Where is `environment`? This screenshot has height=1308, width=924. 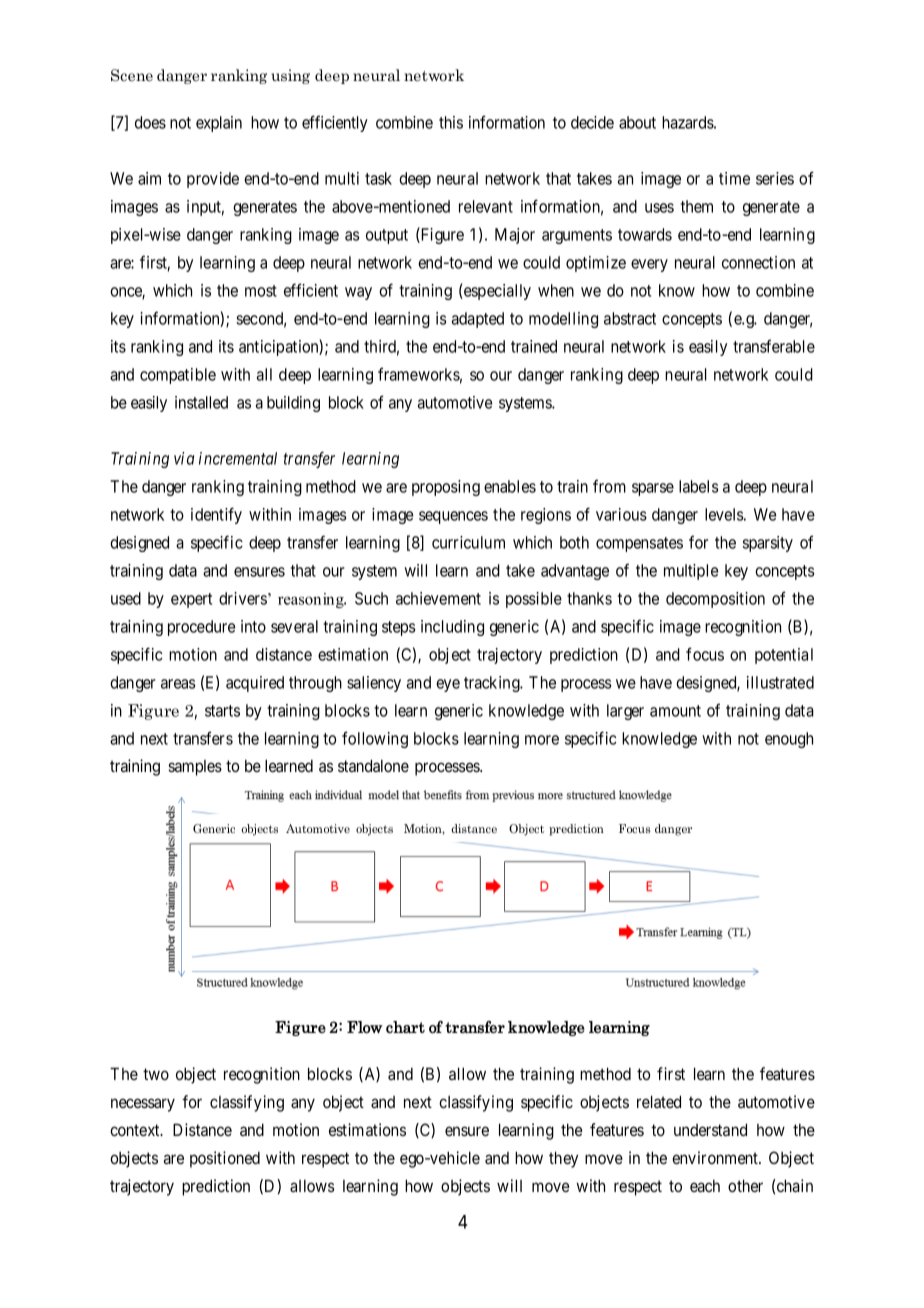
environment is located at coordinates (716, 1157).
